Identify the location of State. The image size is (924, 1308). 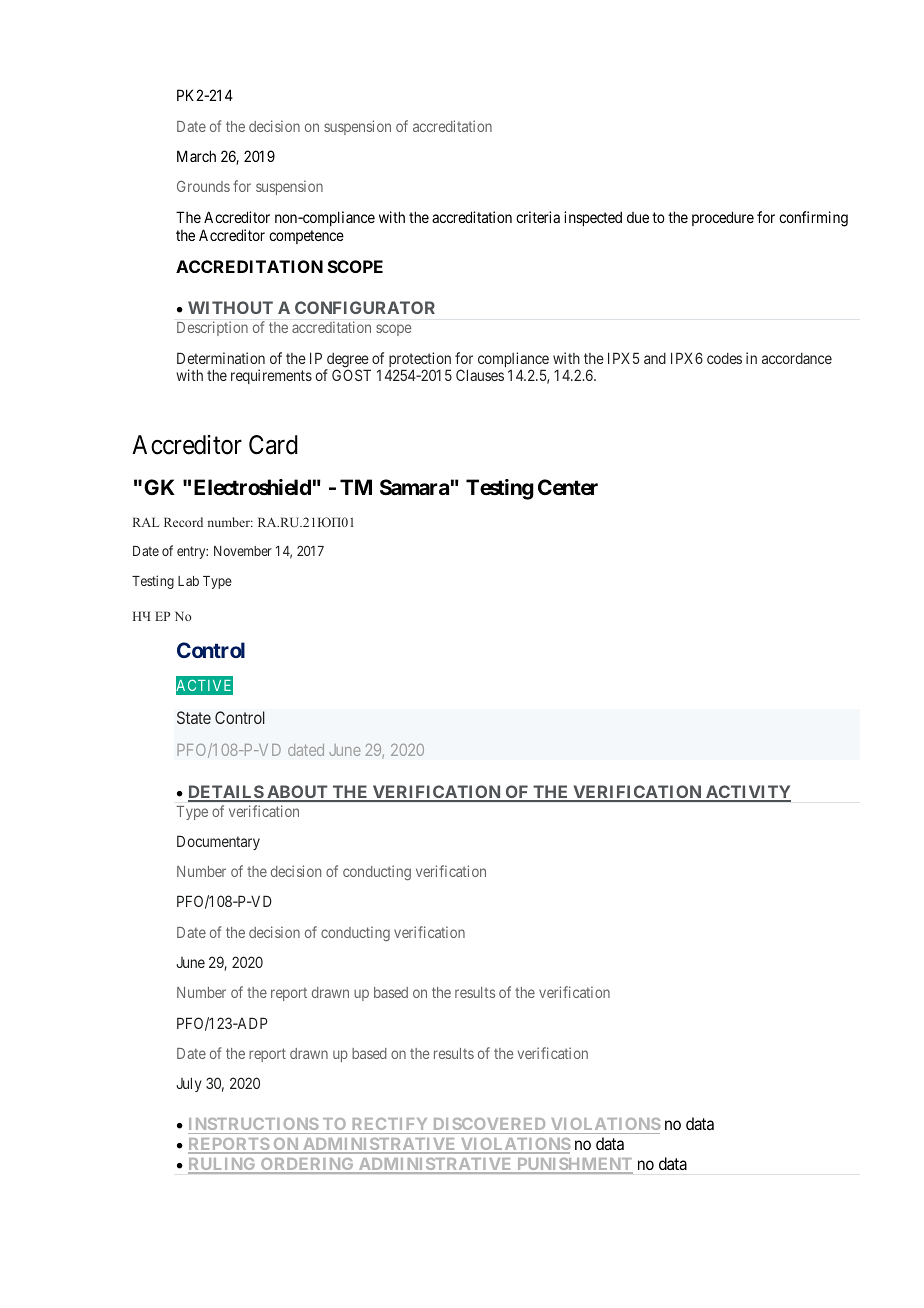
(194, 717).
